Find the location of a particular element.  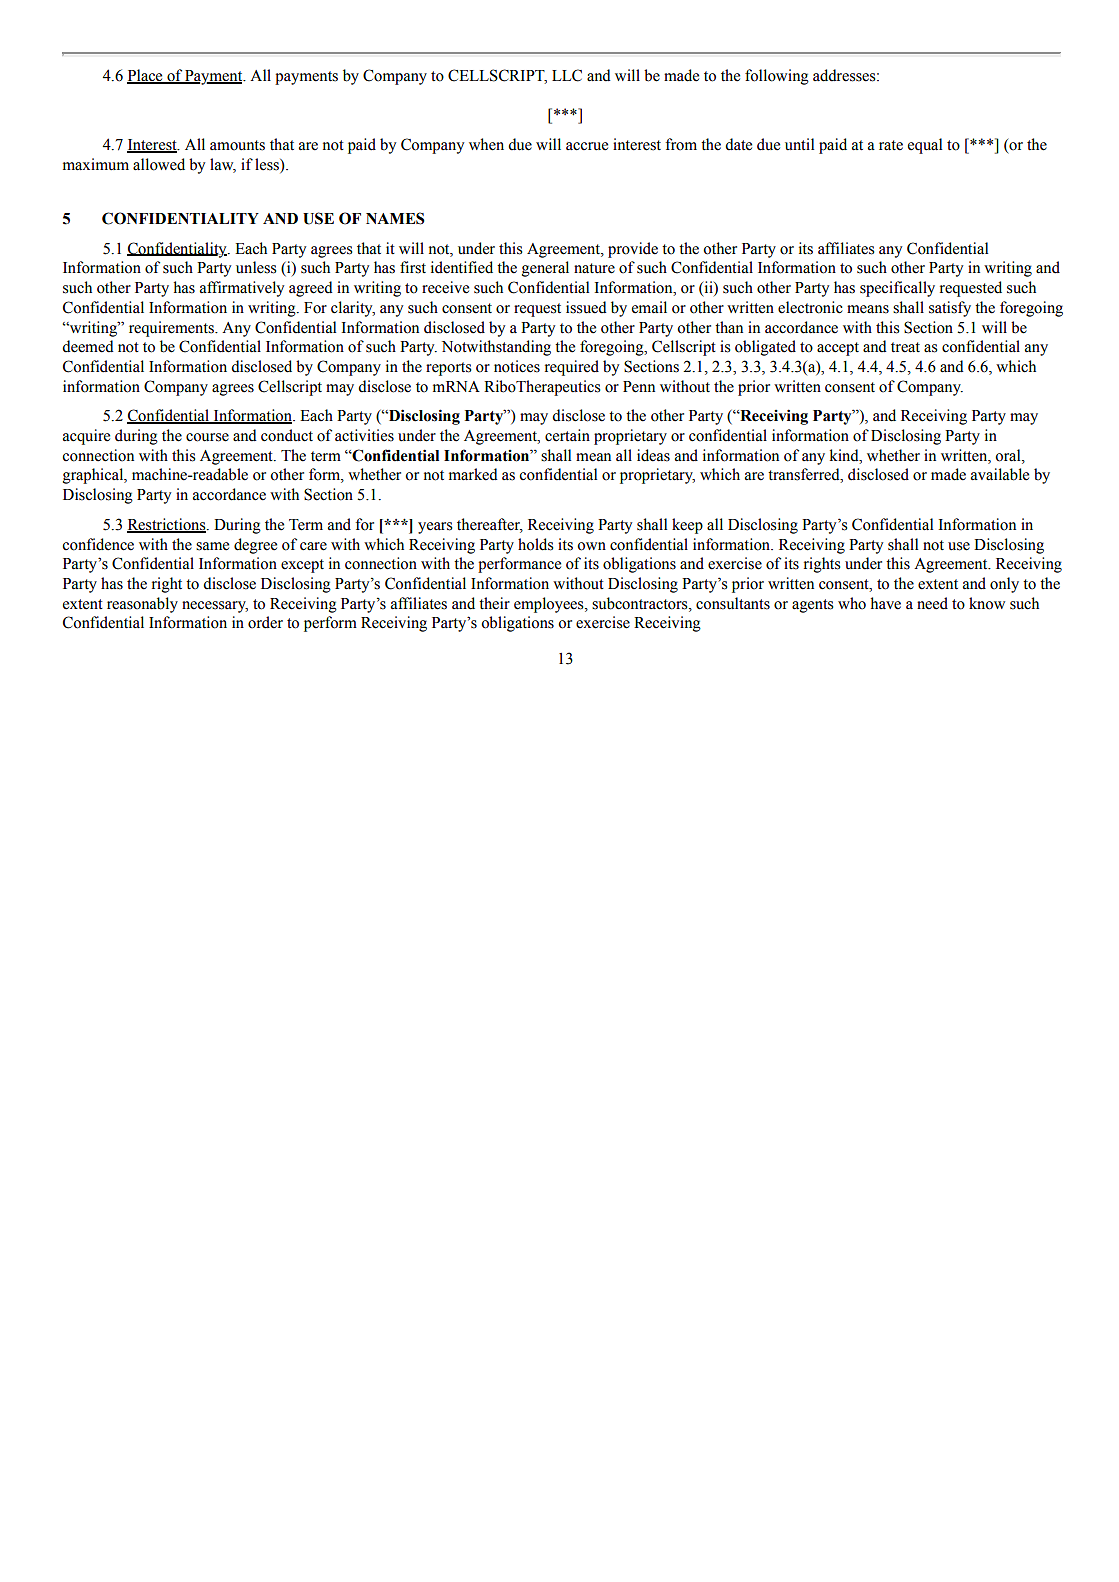

LLC is located at coordinates (567, 75).
